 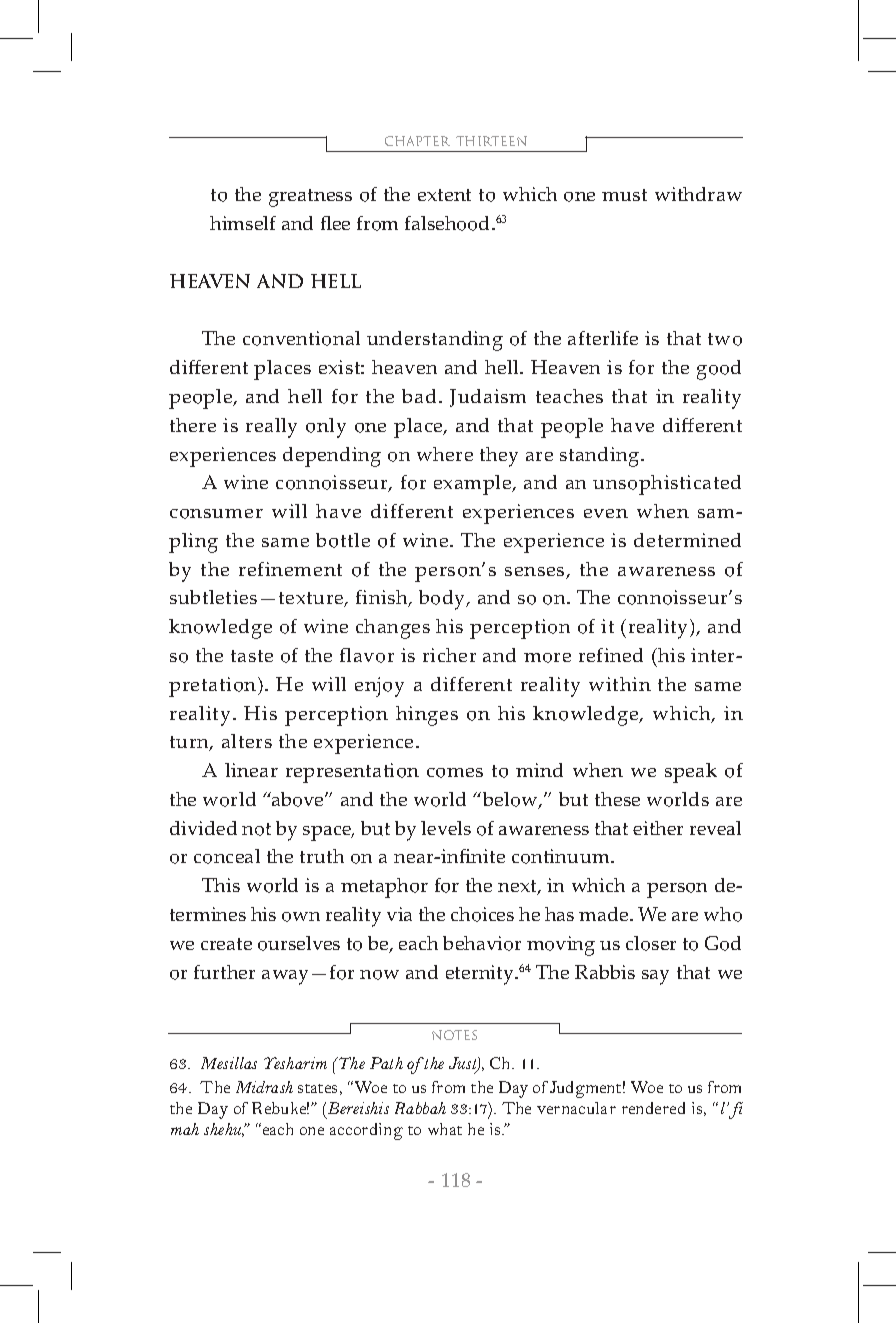 I want to click on refined, so click(x=611, y=655).
